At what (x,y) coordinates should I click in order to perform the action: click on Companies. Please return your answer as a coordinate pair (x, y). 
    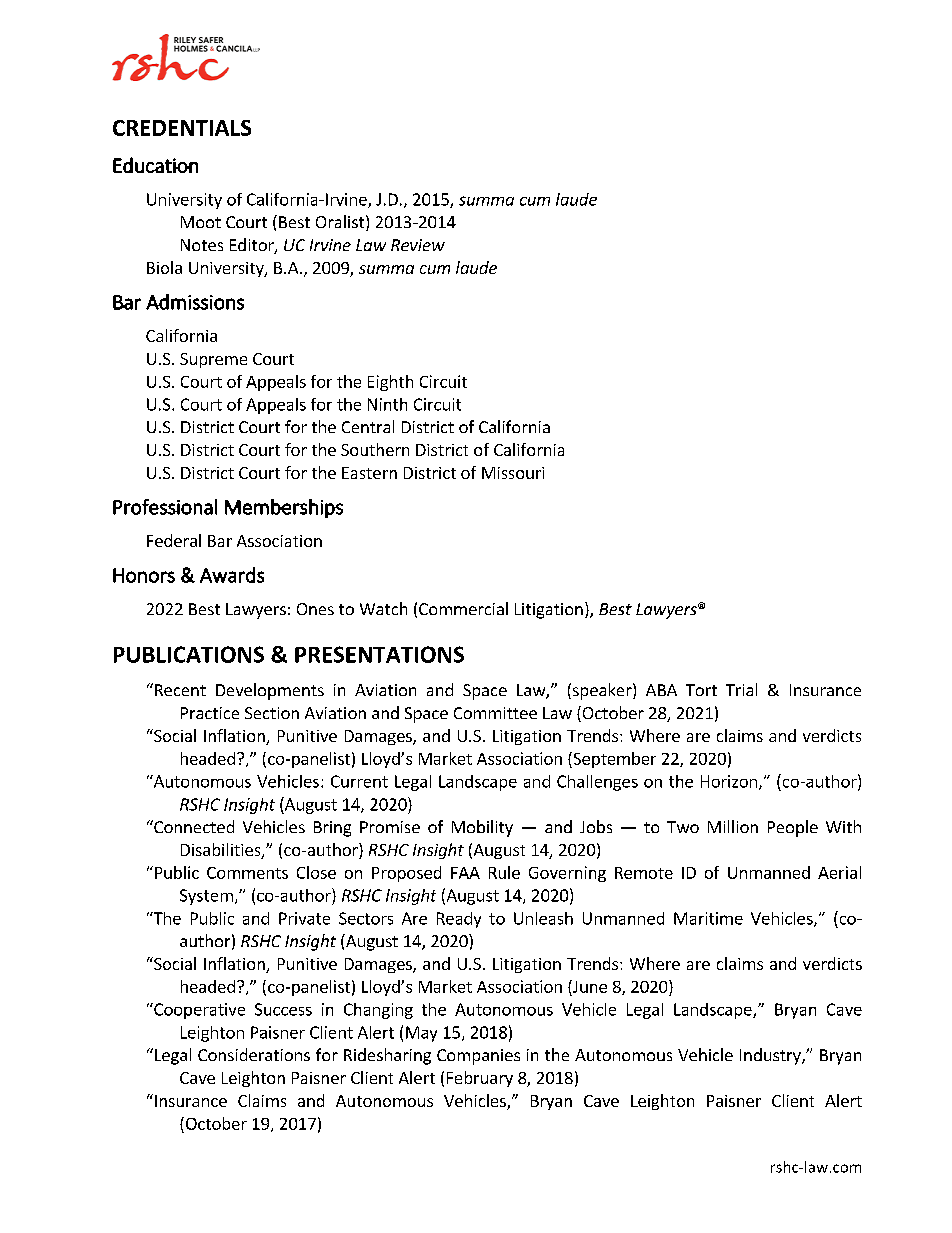
    Looking at the image, I should click on (478, 1057).
